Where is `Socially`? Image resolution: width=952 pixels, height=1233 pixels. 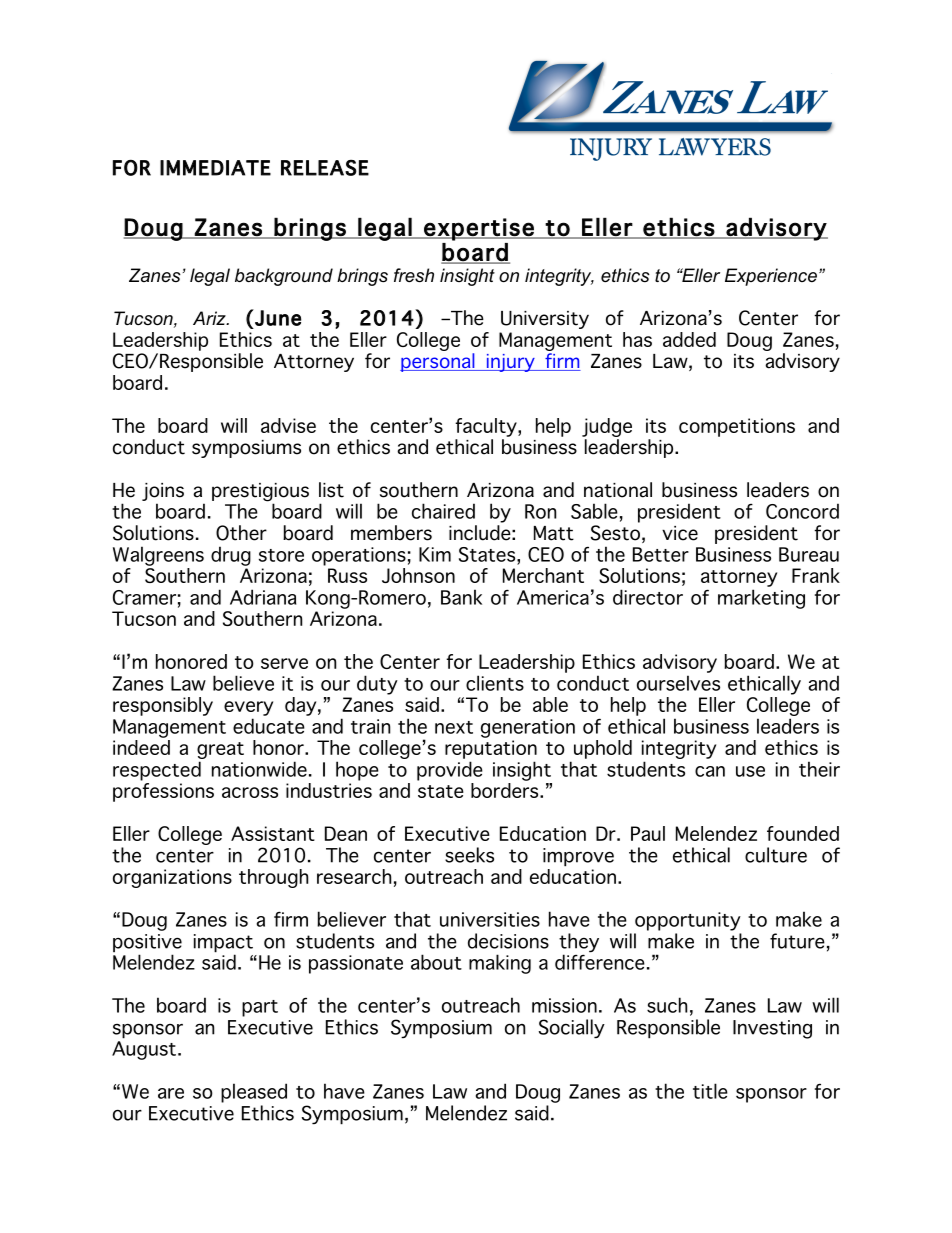 Socially is located at coordinates (572, 1029).
